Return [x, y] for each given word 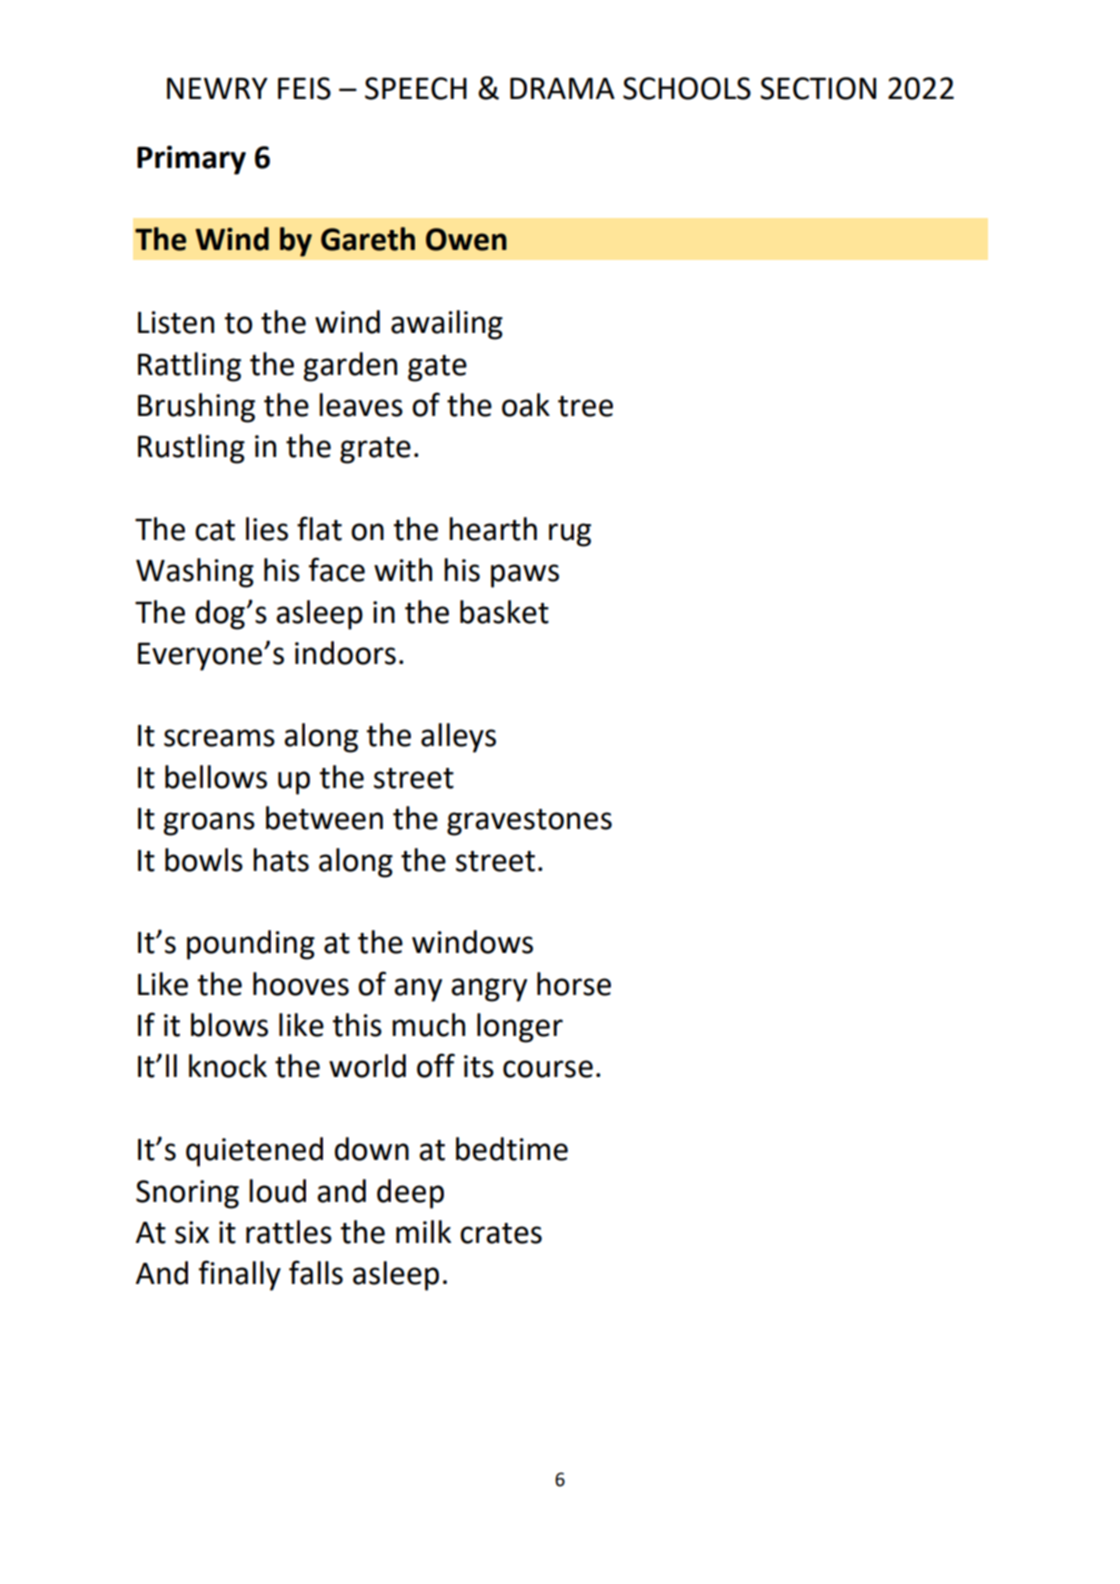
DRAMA [562, 88]
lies [267, 529]
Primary [191, 160]
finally [240, 1275]
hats [281, 860]
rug [570, 535]
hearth [493, 529]
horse [574, 984]
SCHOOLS [687, 88]
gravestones [529, 822]
